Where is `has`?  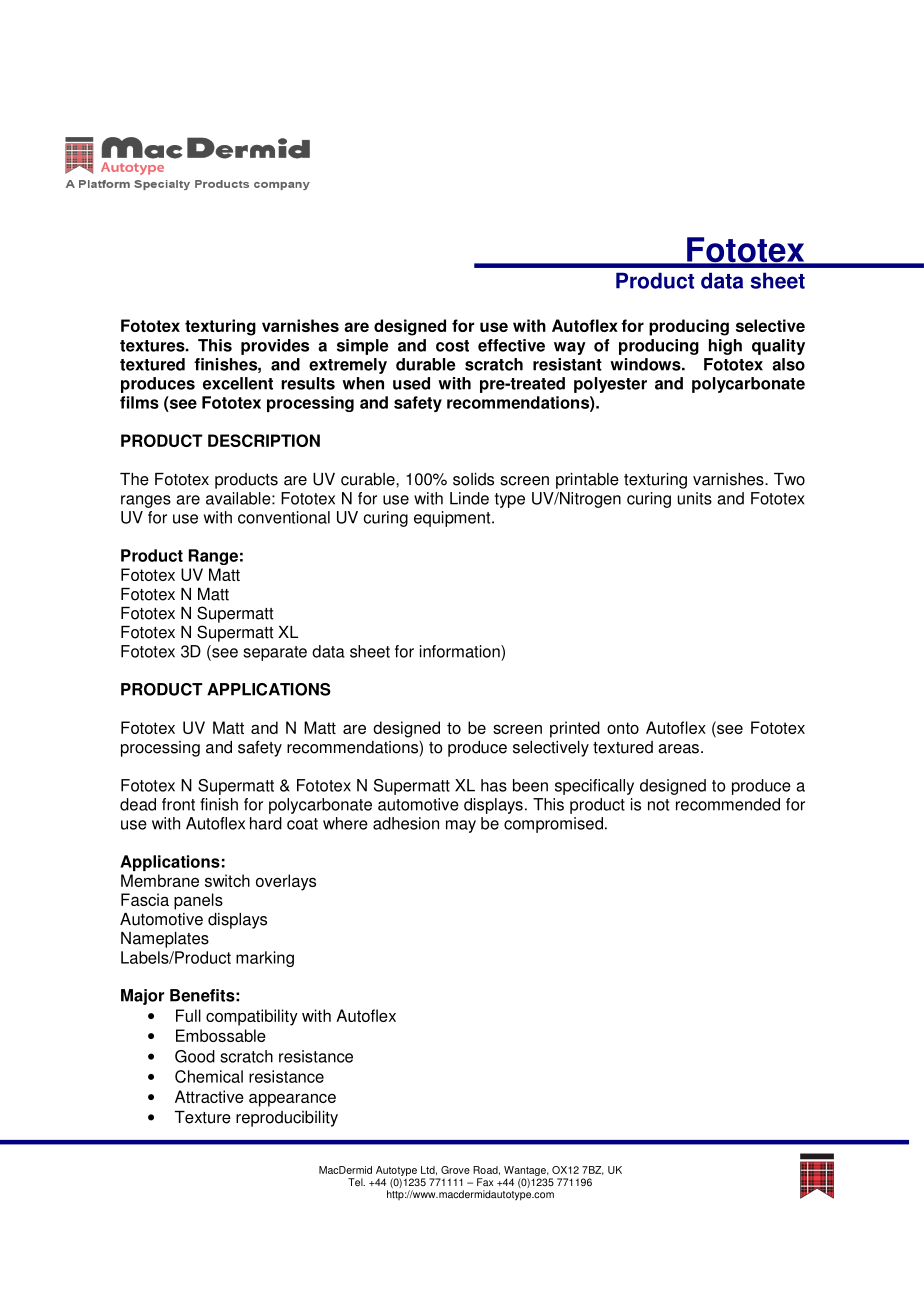
has is located at coordinates (494, 785).
